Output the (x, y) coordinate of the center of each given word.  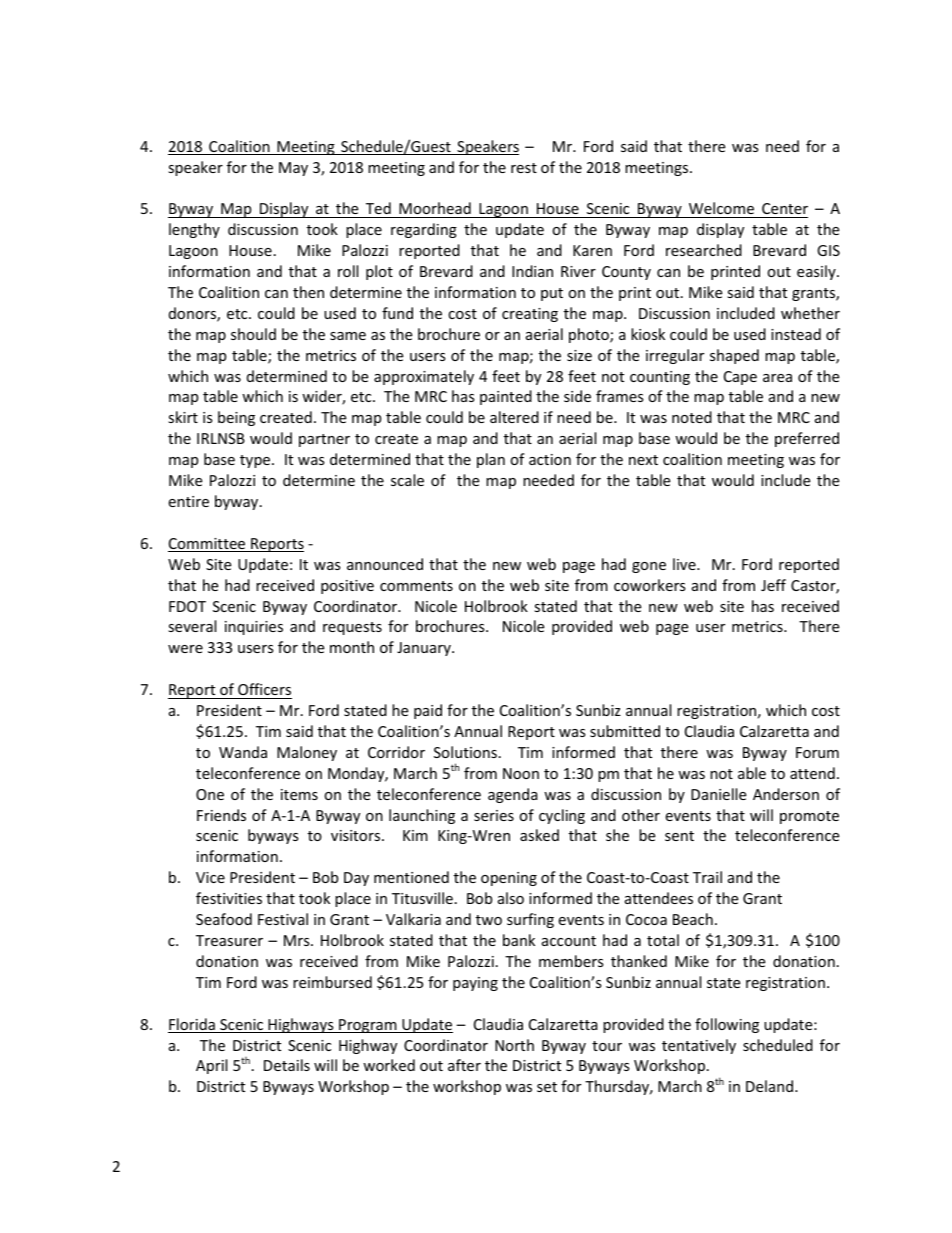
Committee (208, 545)
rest (524, 168)
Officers (264, 689)
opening (509, 879)
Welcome (721, 208)
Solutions (465, 752)
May (293, 169)
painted (506, 397)
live (685, 564)
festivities (229, 898)
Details (287, 1065)
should (253, 334)
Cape (740, 378)
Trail (707, 877)
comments (416, 586)
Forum (817, 752)
